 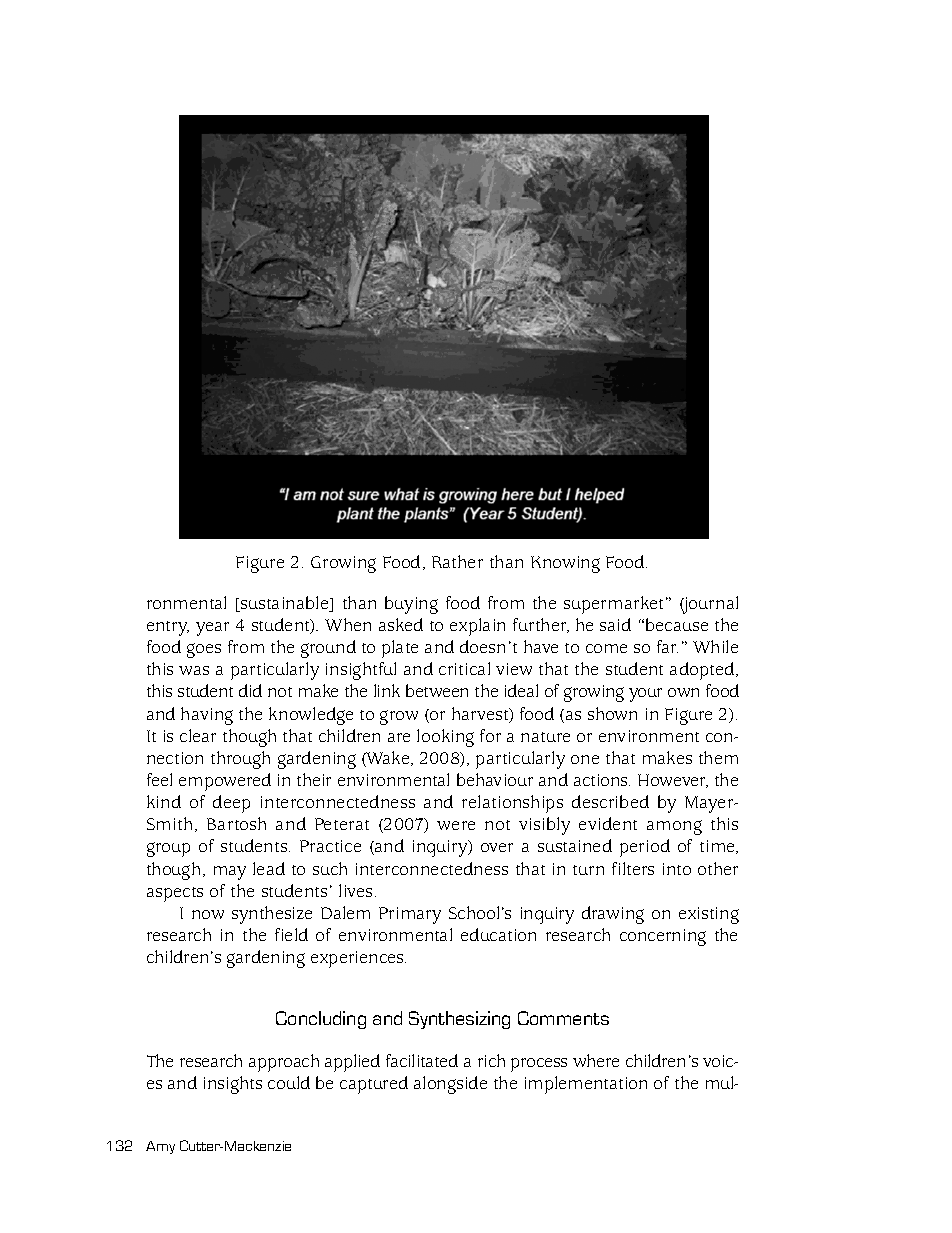 I want to click on alongside, so click(x=450, y=1085).
